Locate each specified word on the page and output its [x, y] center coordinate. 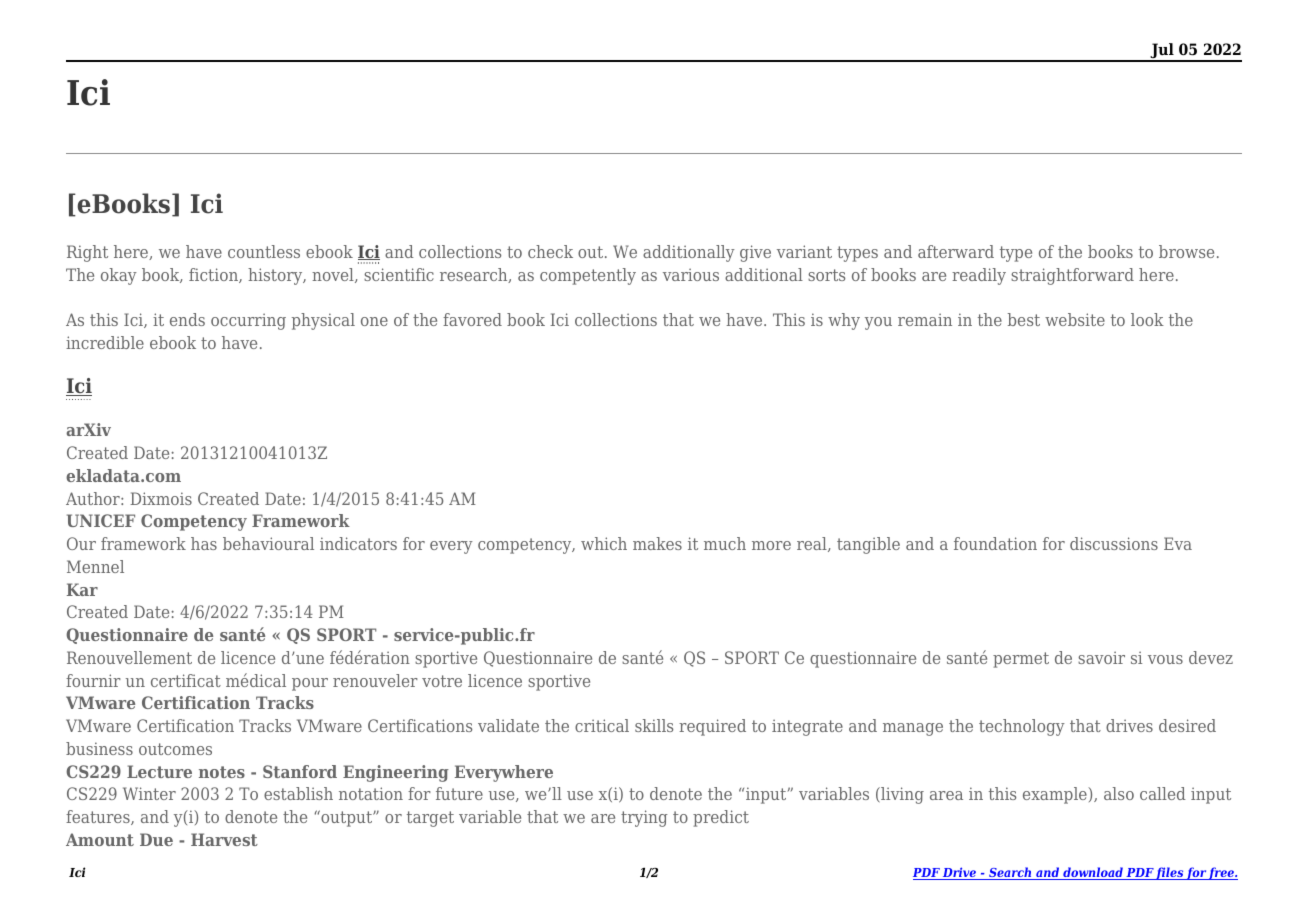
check [550, 251]
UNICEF [101, 520]
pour [310, 684]
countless [264, 251]
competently [588, 276]
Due [156, 839]
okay [119, 276]
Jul [1162, 52]
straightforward [1072, 276]
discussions [1114, 543]
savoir [1101, 657]
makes [657, 543]
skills [654, 725]
